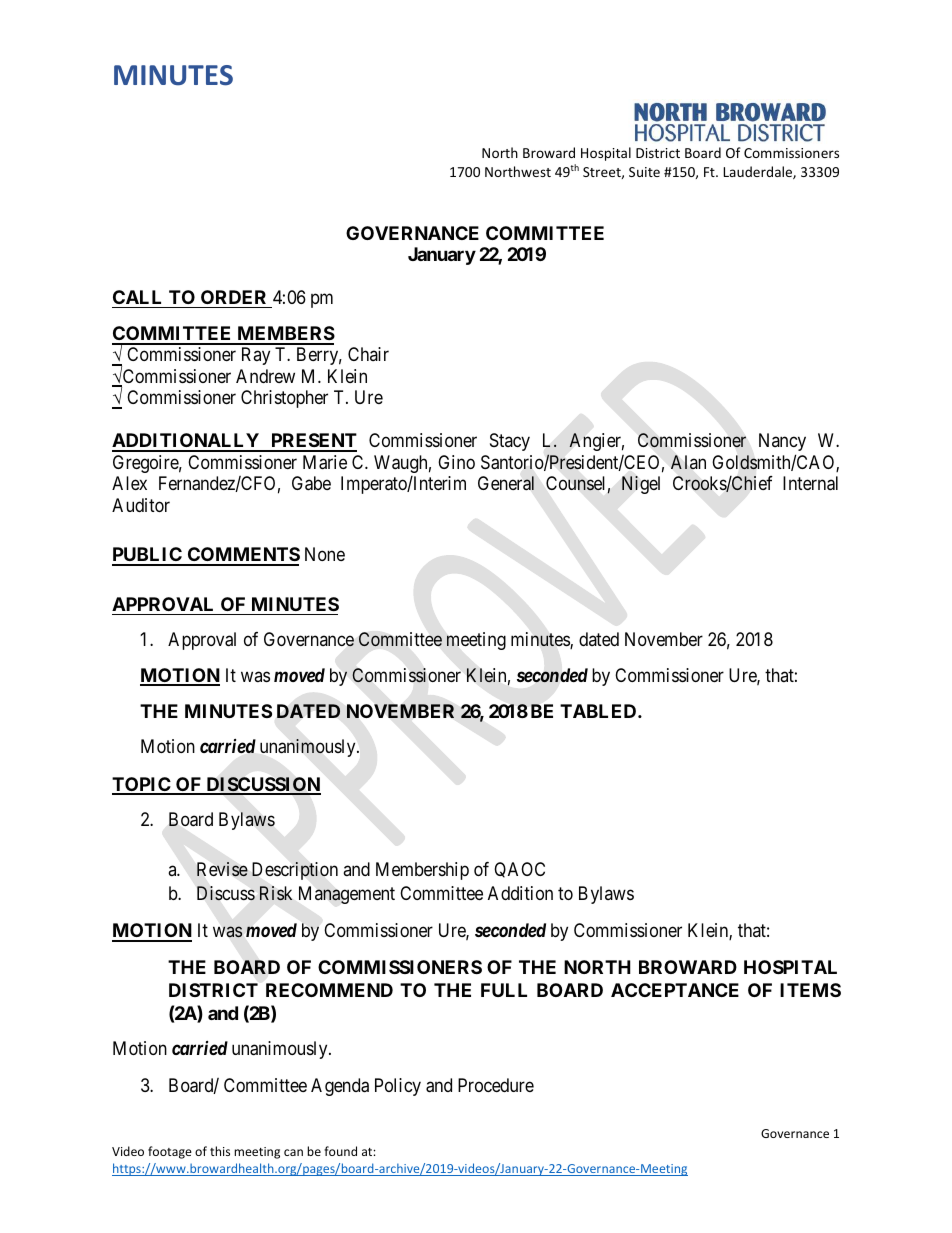 This document has height=1233, width=952. Describe the element at coordinates (644, 172) in the document. I see `Suite` at that location.
